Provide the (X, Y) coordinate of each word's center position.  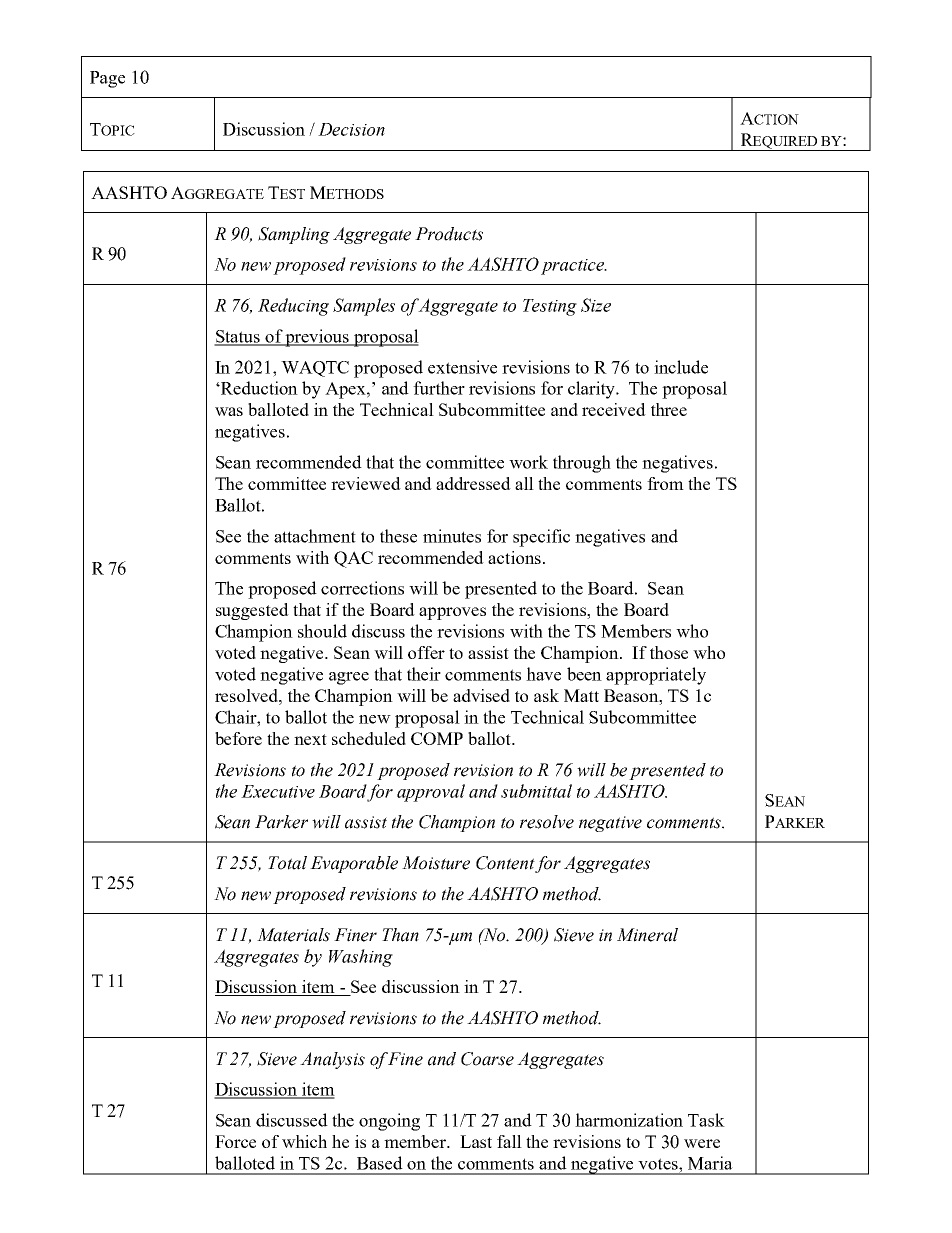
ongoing (389, 1122)
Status (238, 337)
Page (107, 79)
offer (426, 652)
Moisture (436, 863)
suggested (252, 611)
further (439, 388)
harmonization (629, 1120)
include (681, 367)
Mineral (647, 935)
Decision (351, 129)
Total (287, 863)
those (669, 652)
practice (573, 267)
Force (235, 1141)
